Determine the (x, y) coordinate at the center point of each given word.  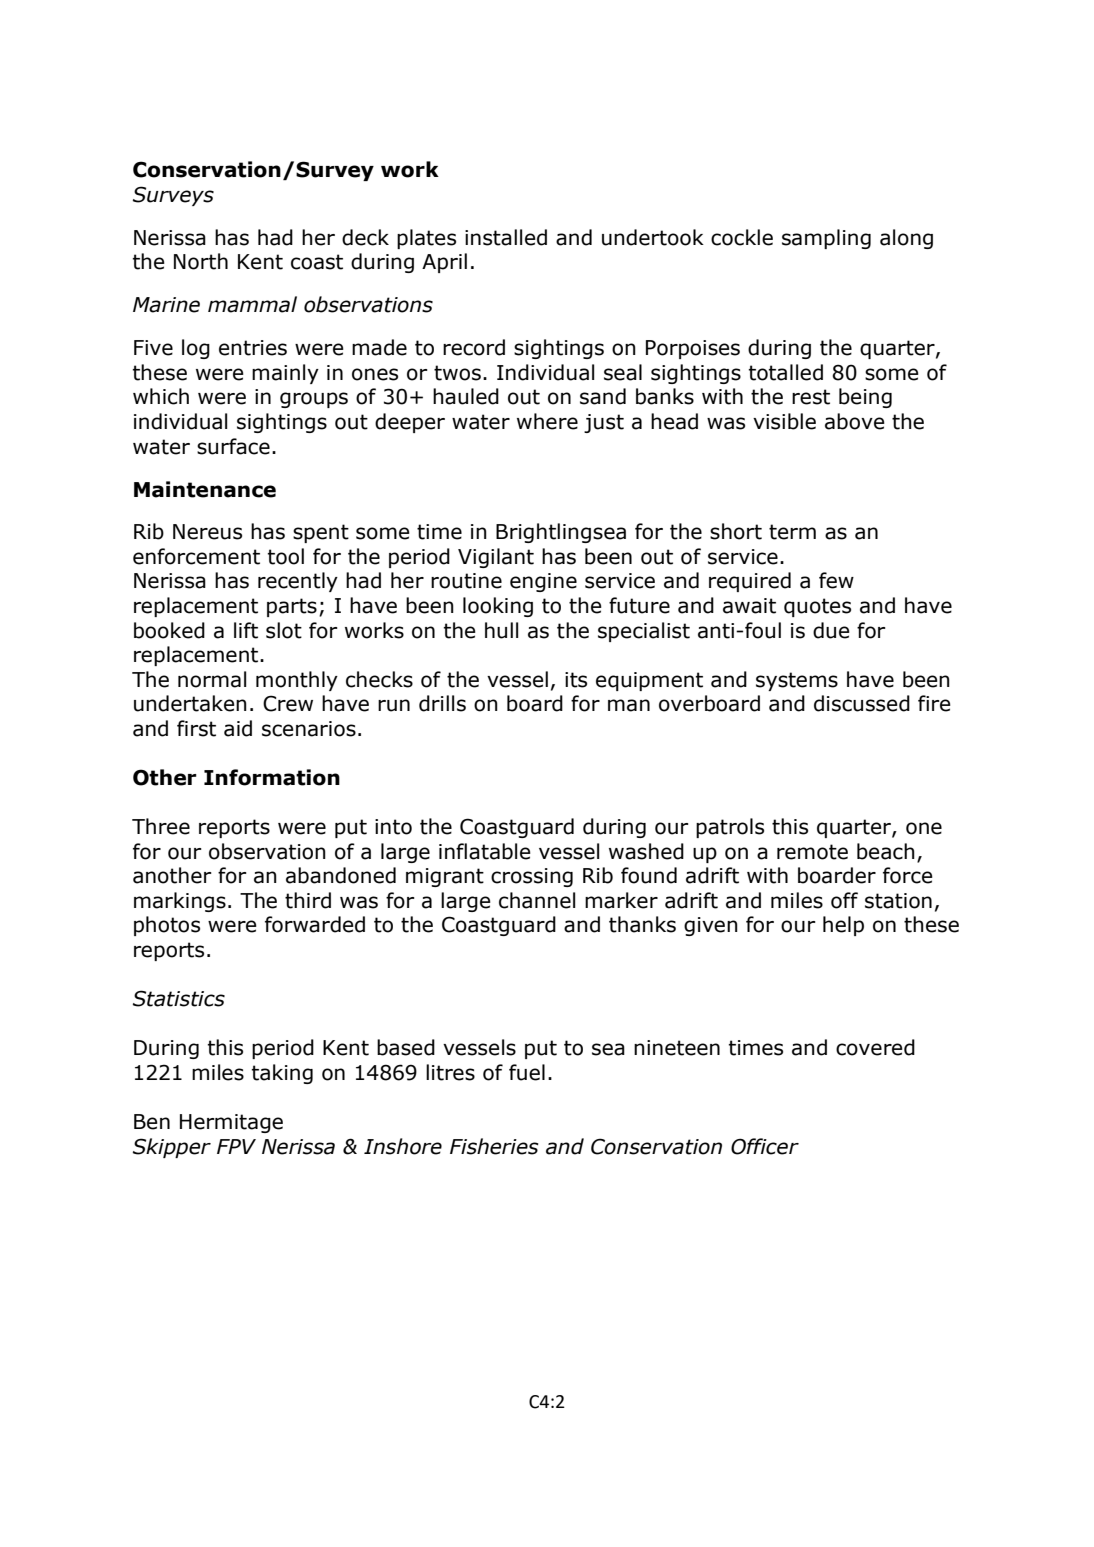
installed (506, 237)
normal (212, 679)
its (576, 680)
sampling (826, 239)
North (201, 261)
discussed (862, 703)
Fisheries (494, 1146)
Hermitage (231, 1123)
